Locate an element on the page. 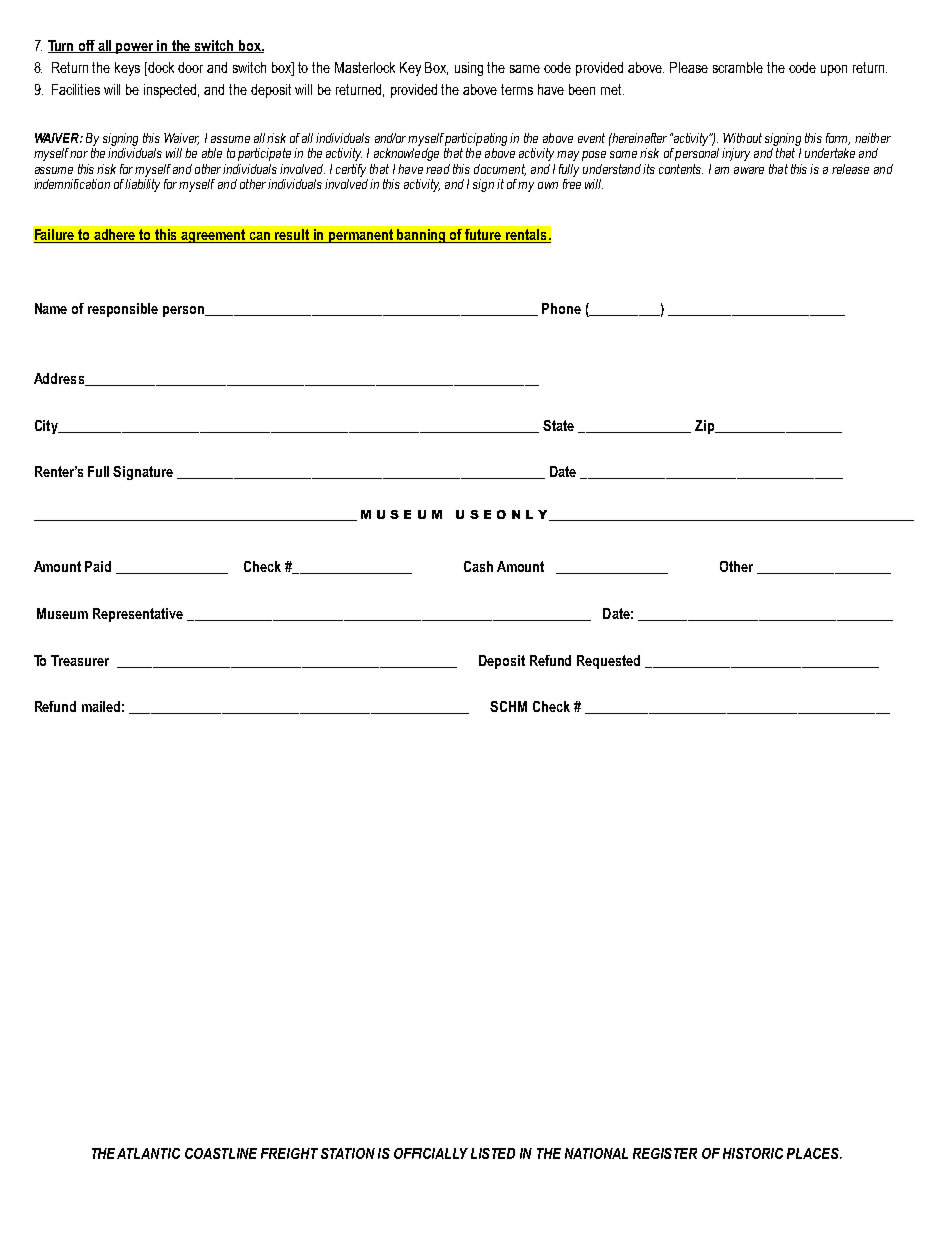  Requested is located at coordinates (608, 662).
